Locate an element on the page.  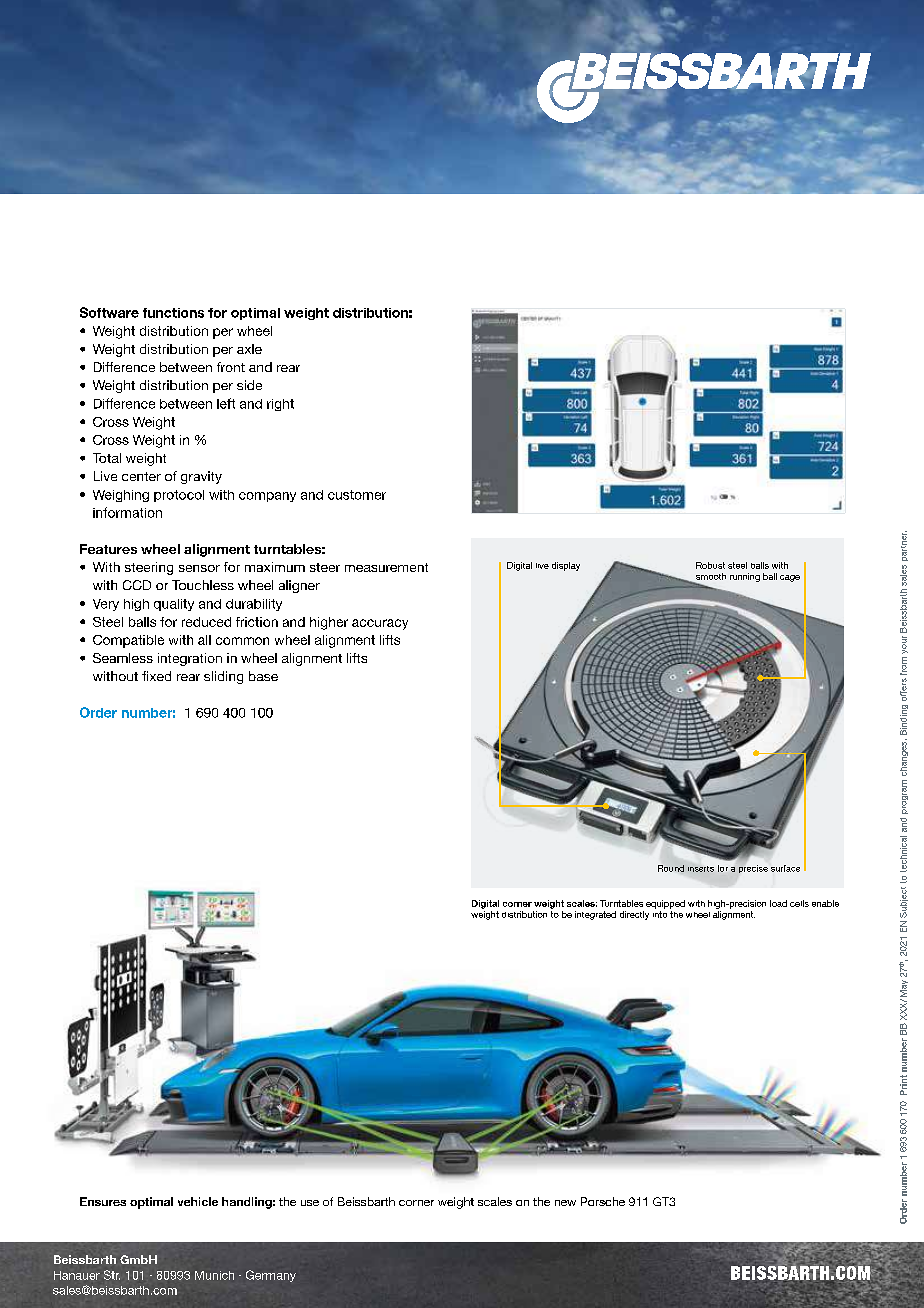
vehicle is located at coordinates (198, 1201).
